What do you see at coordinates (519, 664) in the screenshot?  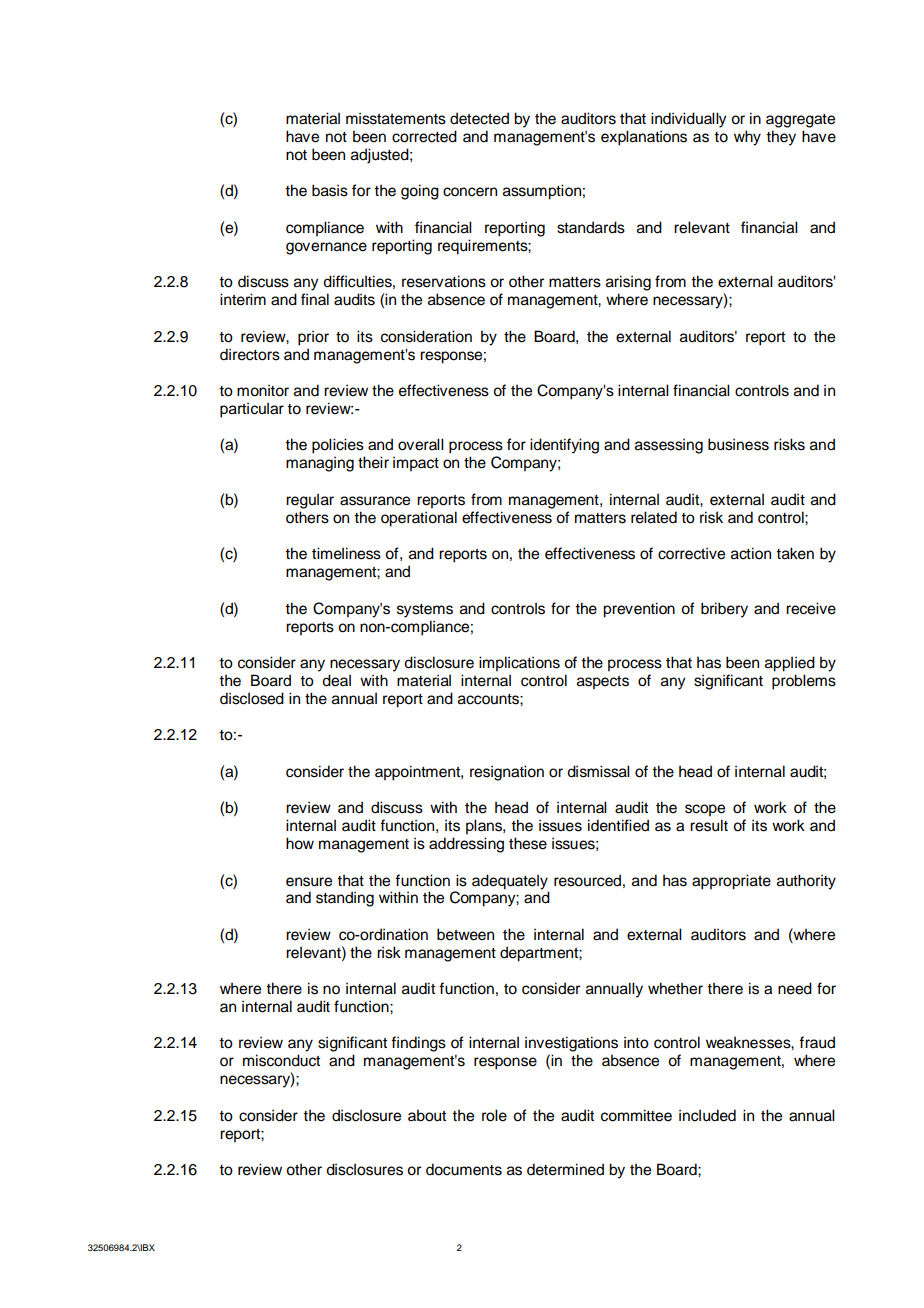 I see `implications` at bounding box center [519, 664].
